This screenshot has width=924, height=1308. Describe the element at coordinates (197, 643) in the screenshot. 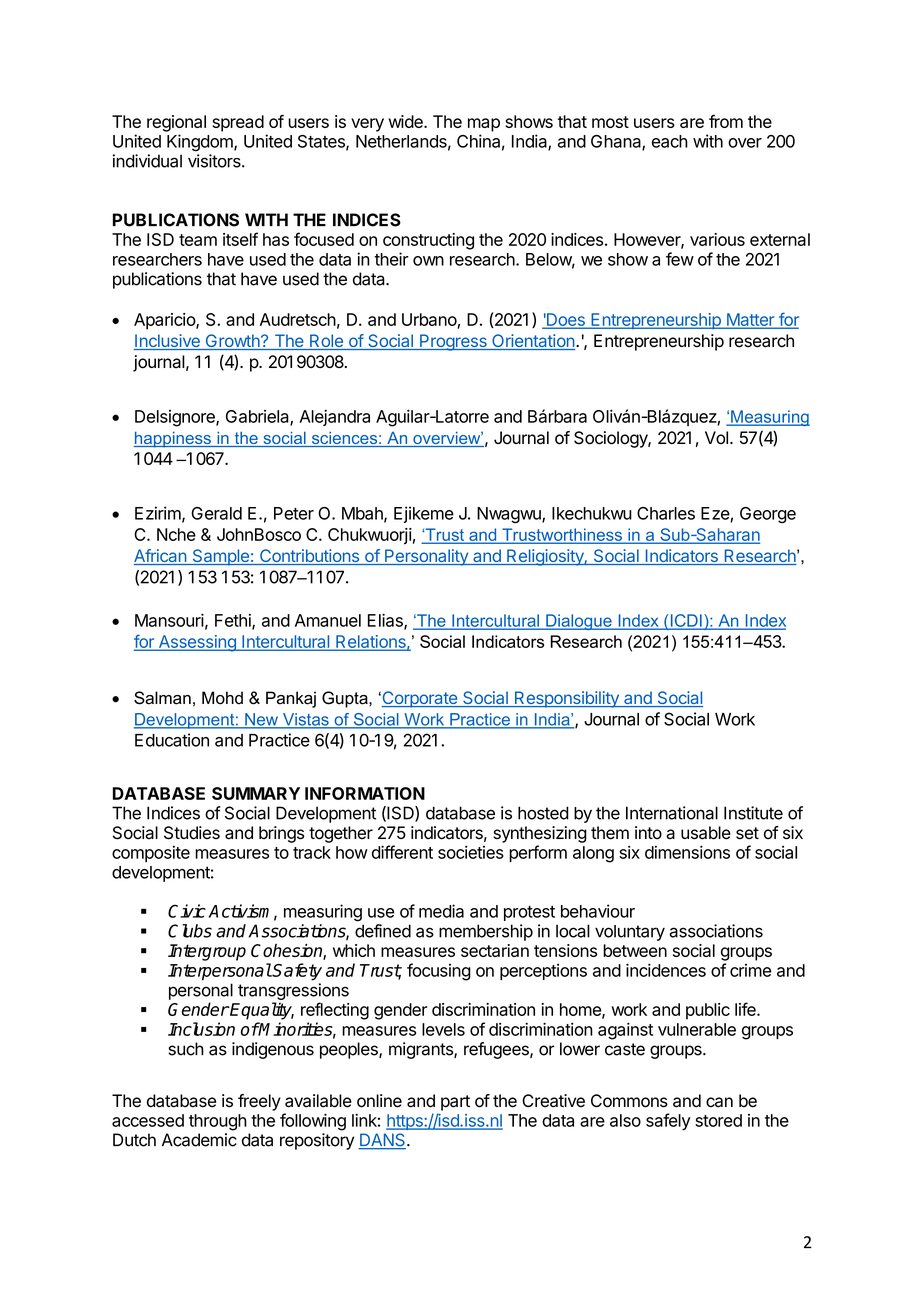

I see `Assessing` at that location.
